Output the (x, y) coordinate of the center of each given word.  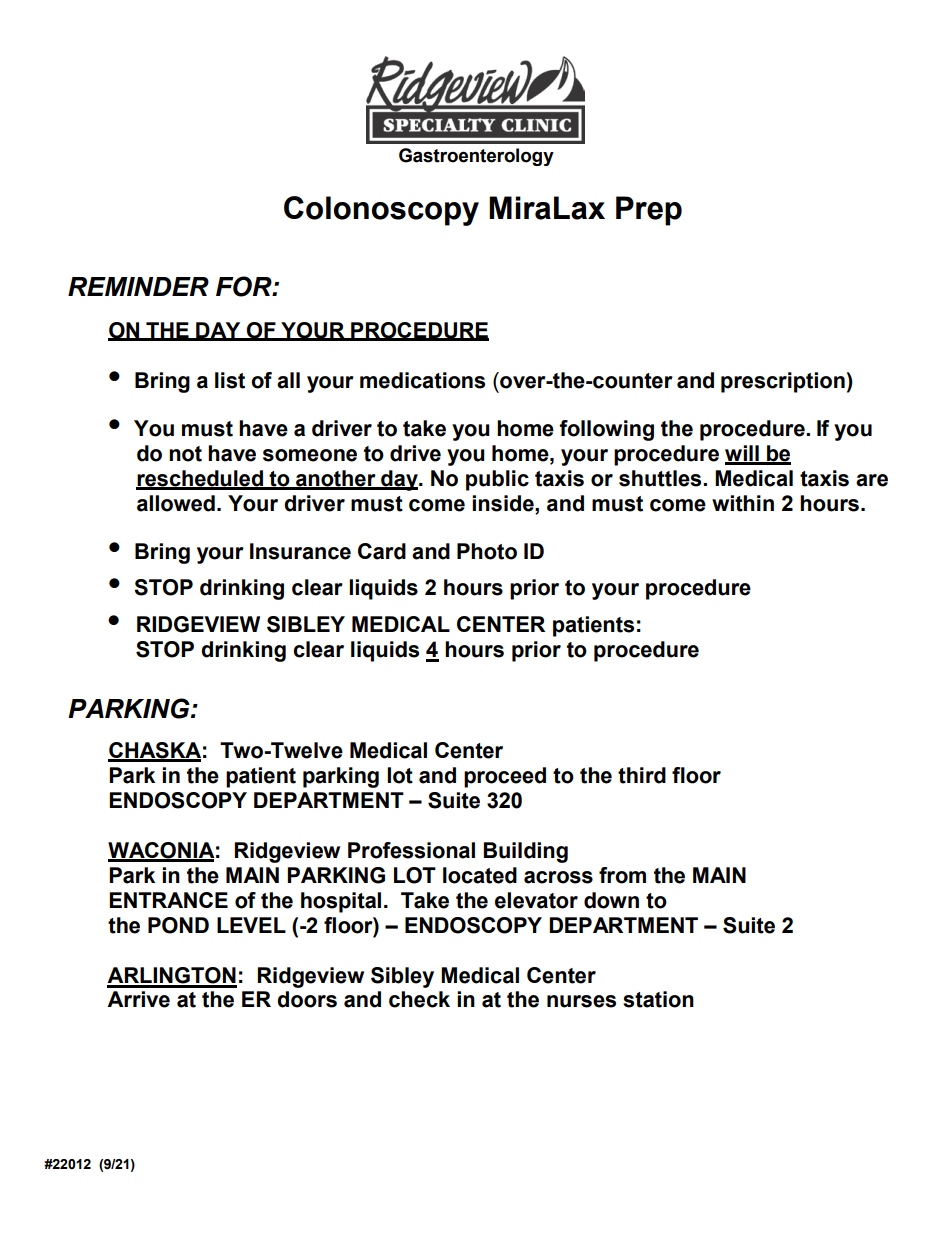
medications (422, 380)
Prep (649, 211)
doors (307, 999)
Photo (487, 551)
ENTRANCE (168, 900)
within (743, 503)
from (622, 875)
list (230, 380)
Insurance (300, 551)
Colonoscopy (381, 211)
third (642, 775)
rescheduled (201, 479)
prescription (783, 382)
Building (526, 852)
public (497, 480)
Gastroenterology (476, 157)
